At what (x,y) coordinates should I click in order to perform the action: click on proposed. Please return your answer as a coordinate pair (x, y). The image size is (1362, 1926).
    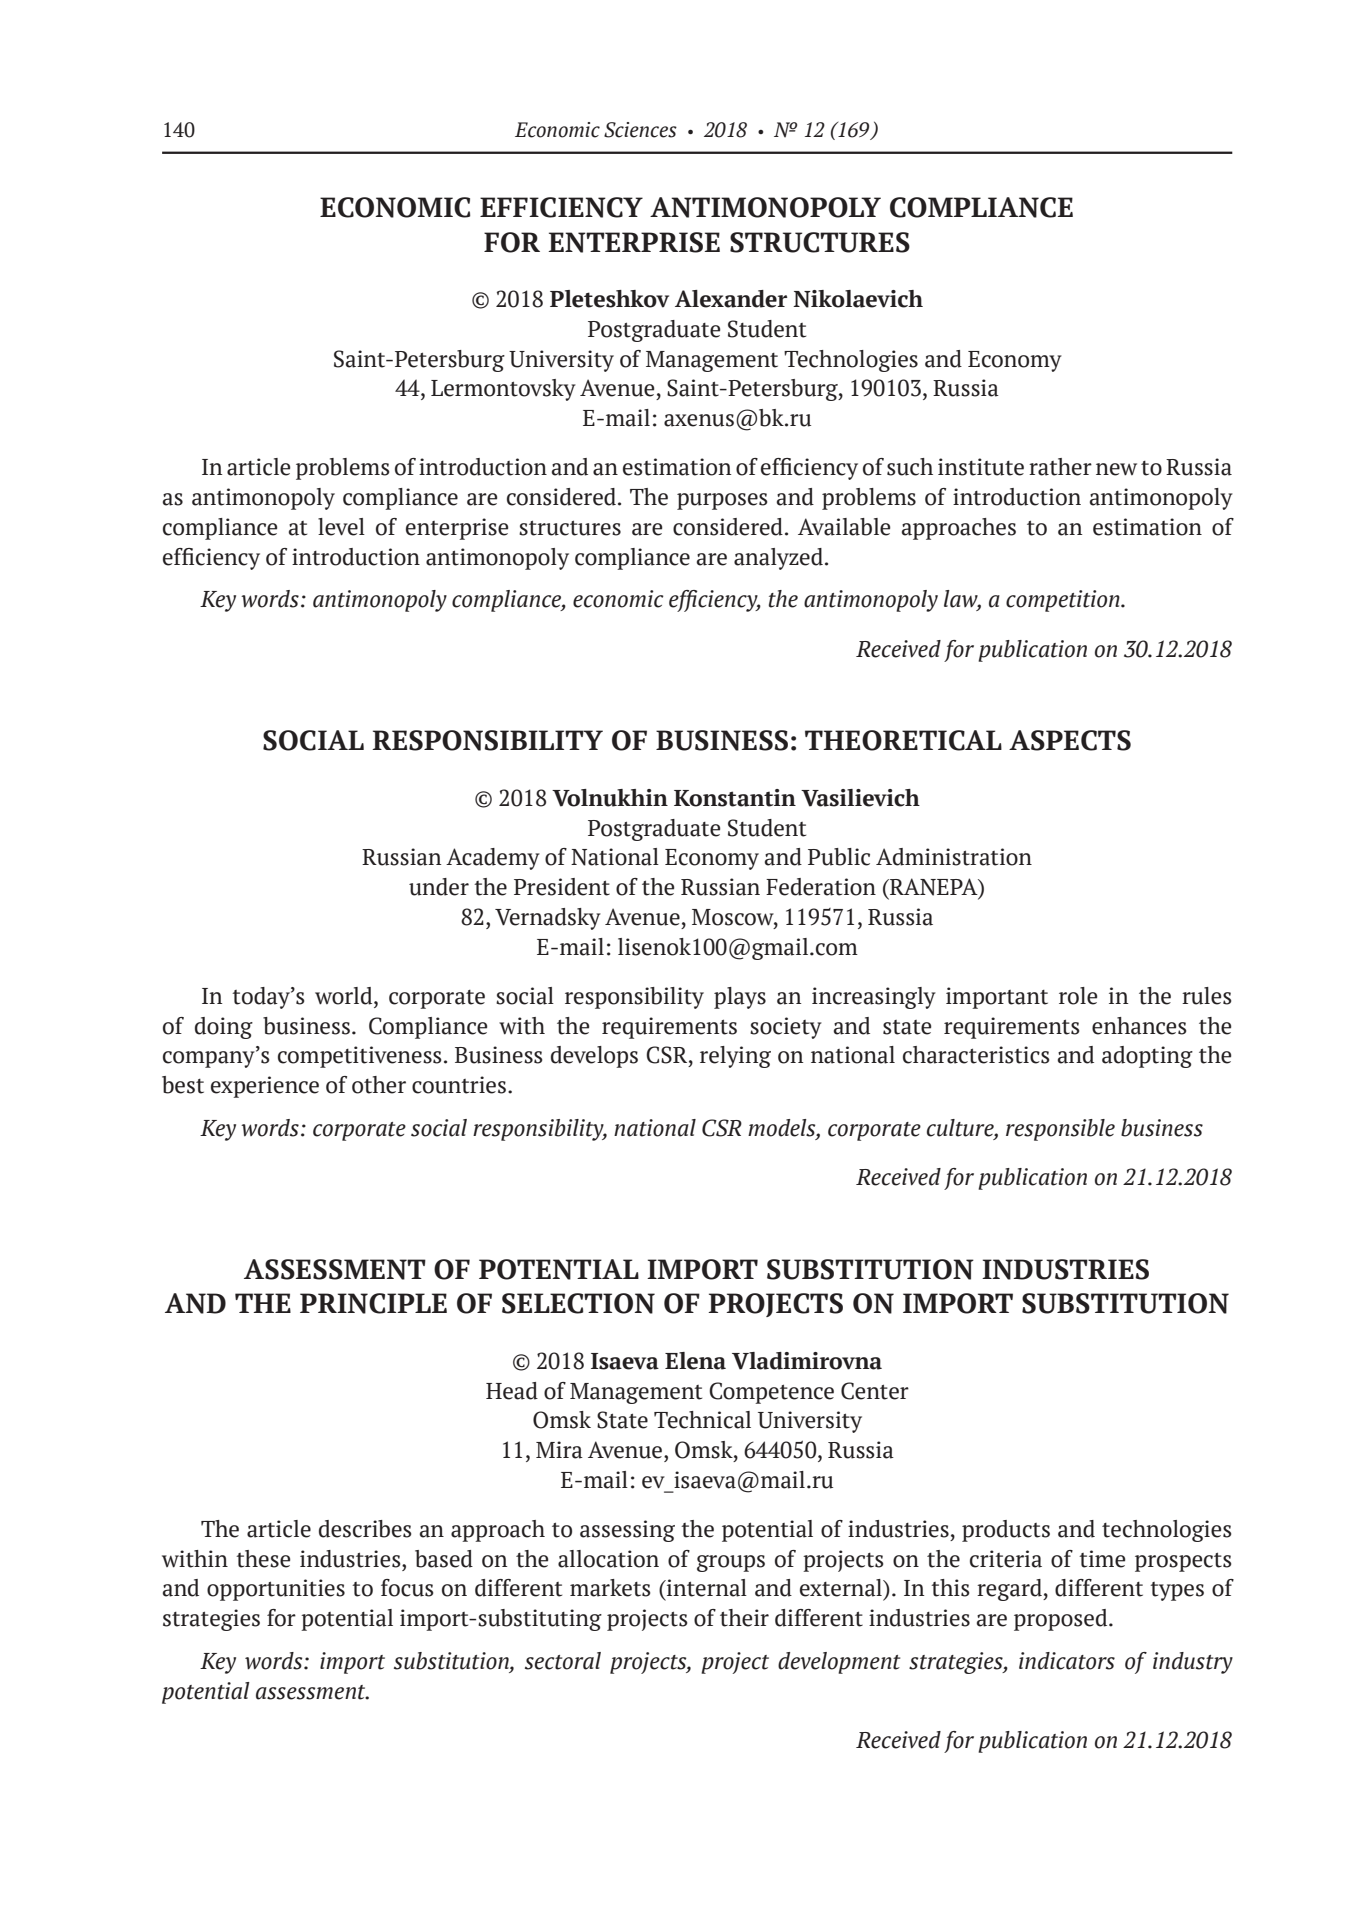
    Looking at the image, I should click on (1062, 1620).
